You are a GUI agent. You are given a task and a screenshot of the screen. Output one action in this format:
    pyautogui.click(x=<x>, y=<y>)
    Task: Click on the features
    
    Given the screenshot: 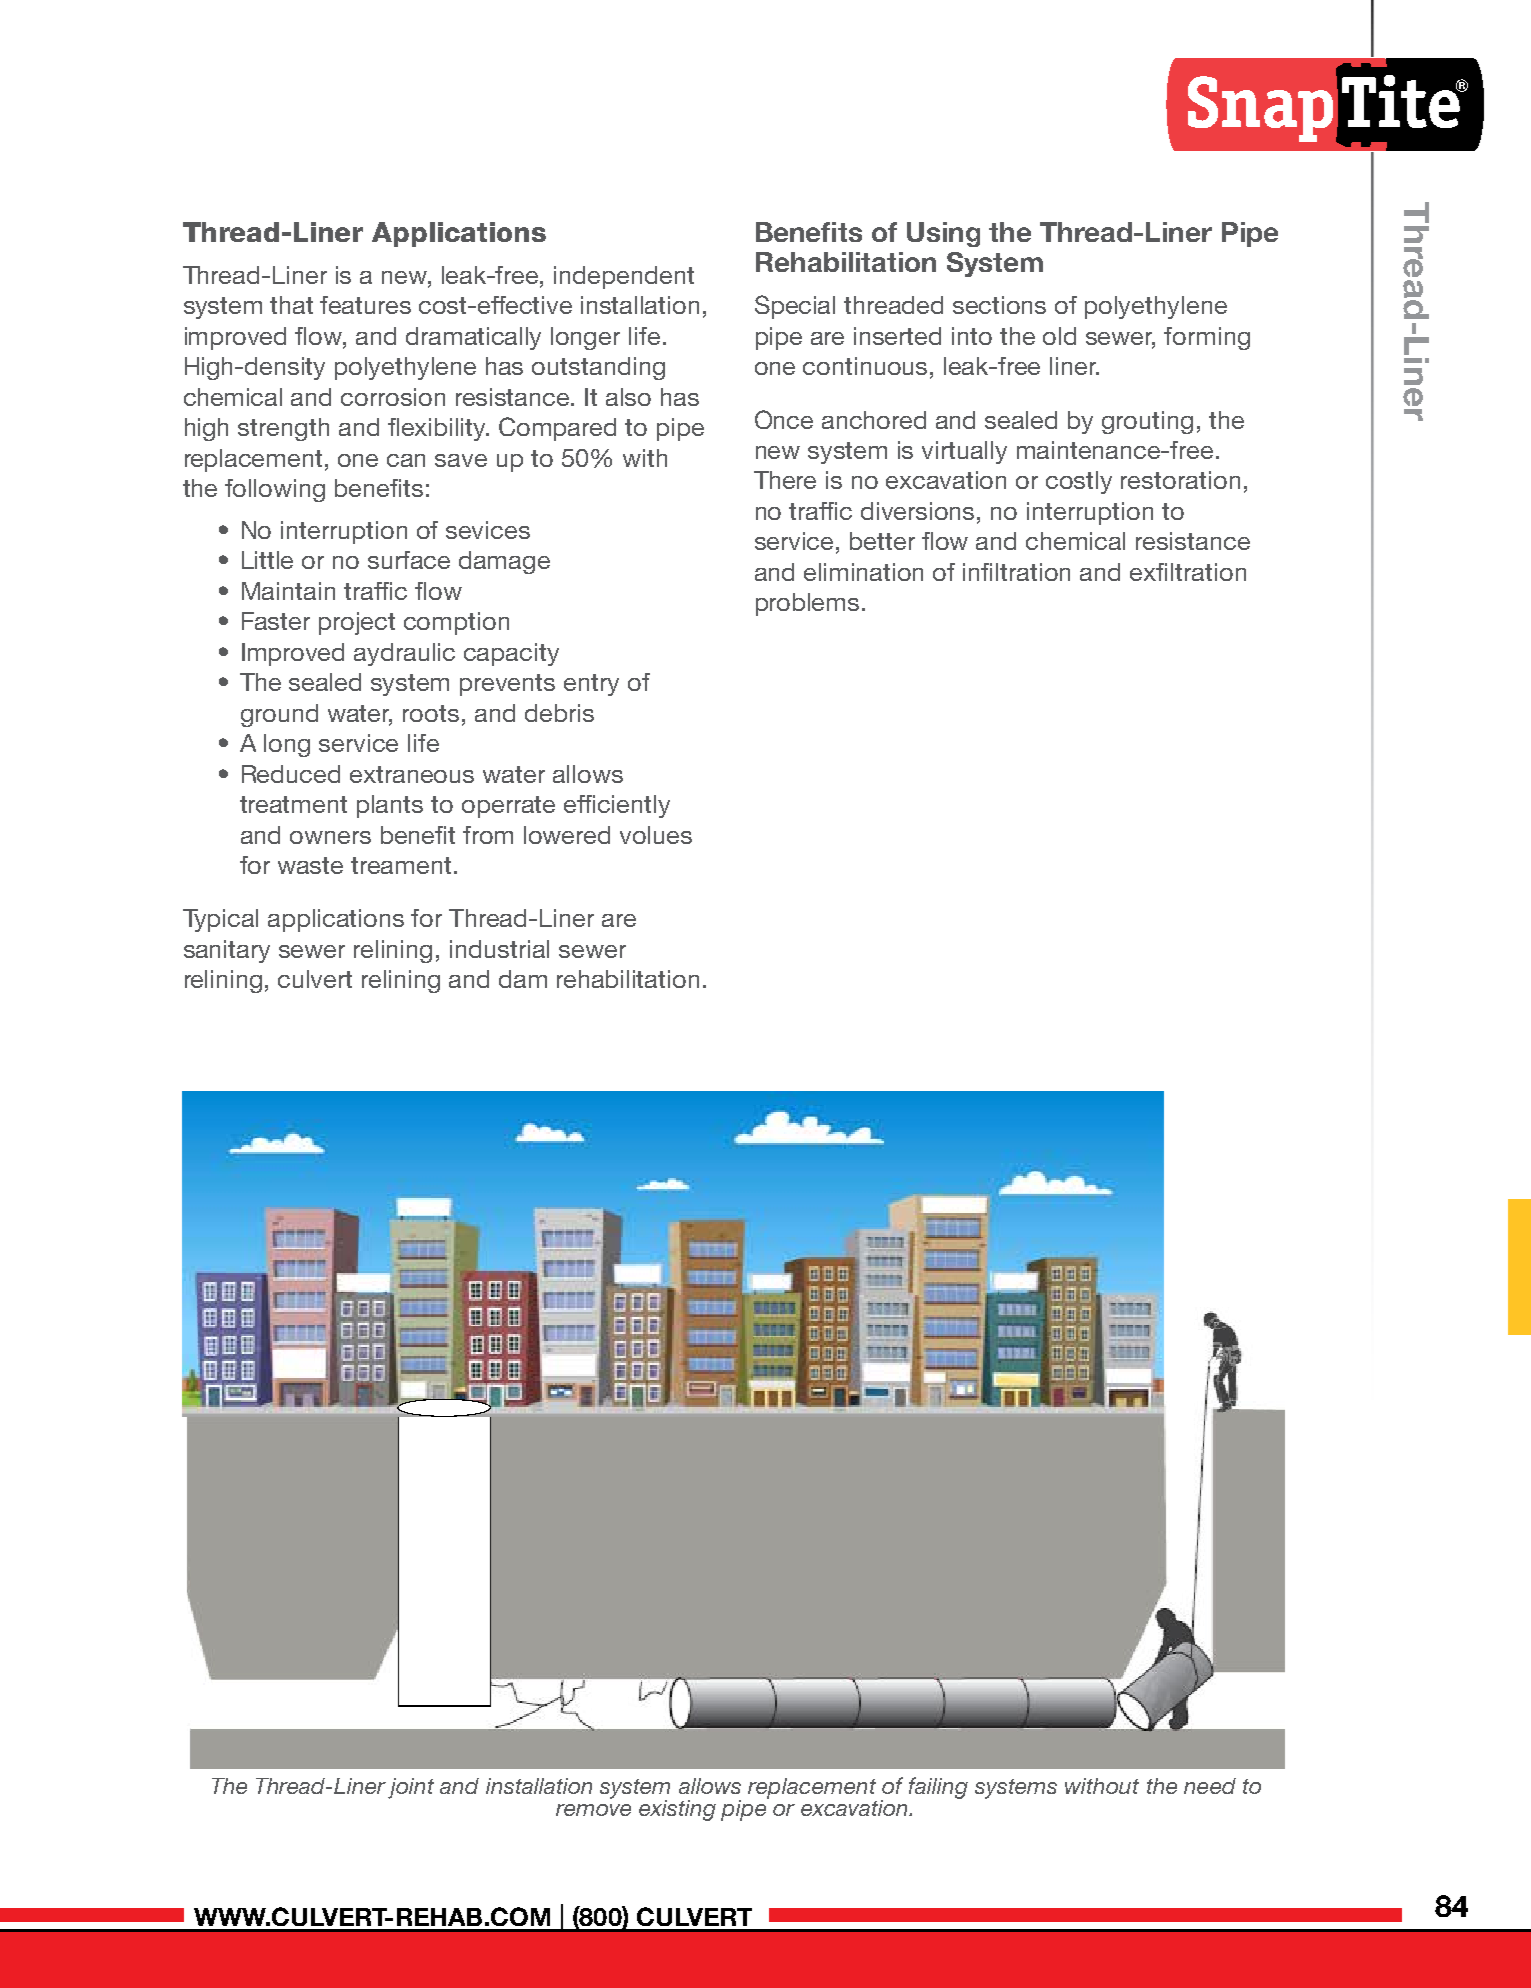 What is the action you would take?
    pyautogui.click(x=365, y=305)
